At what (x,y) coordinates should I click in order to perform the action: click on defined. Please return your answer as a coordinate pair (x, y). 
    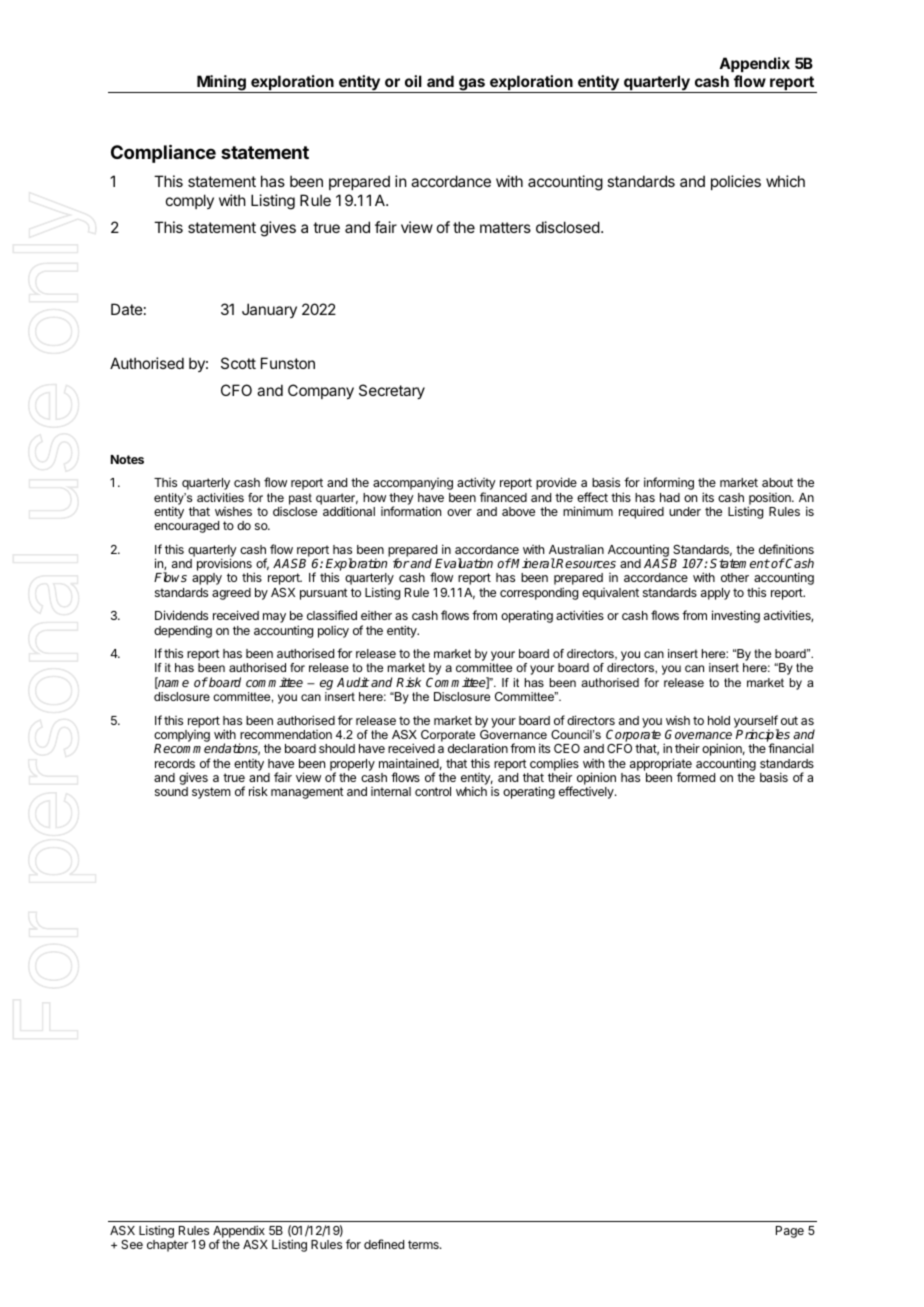
    Looking at the image, I should click on (384, 1244).
